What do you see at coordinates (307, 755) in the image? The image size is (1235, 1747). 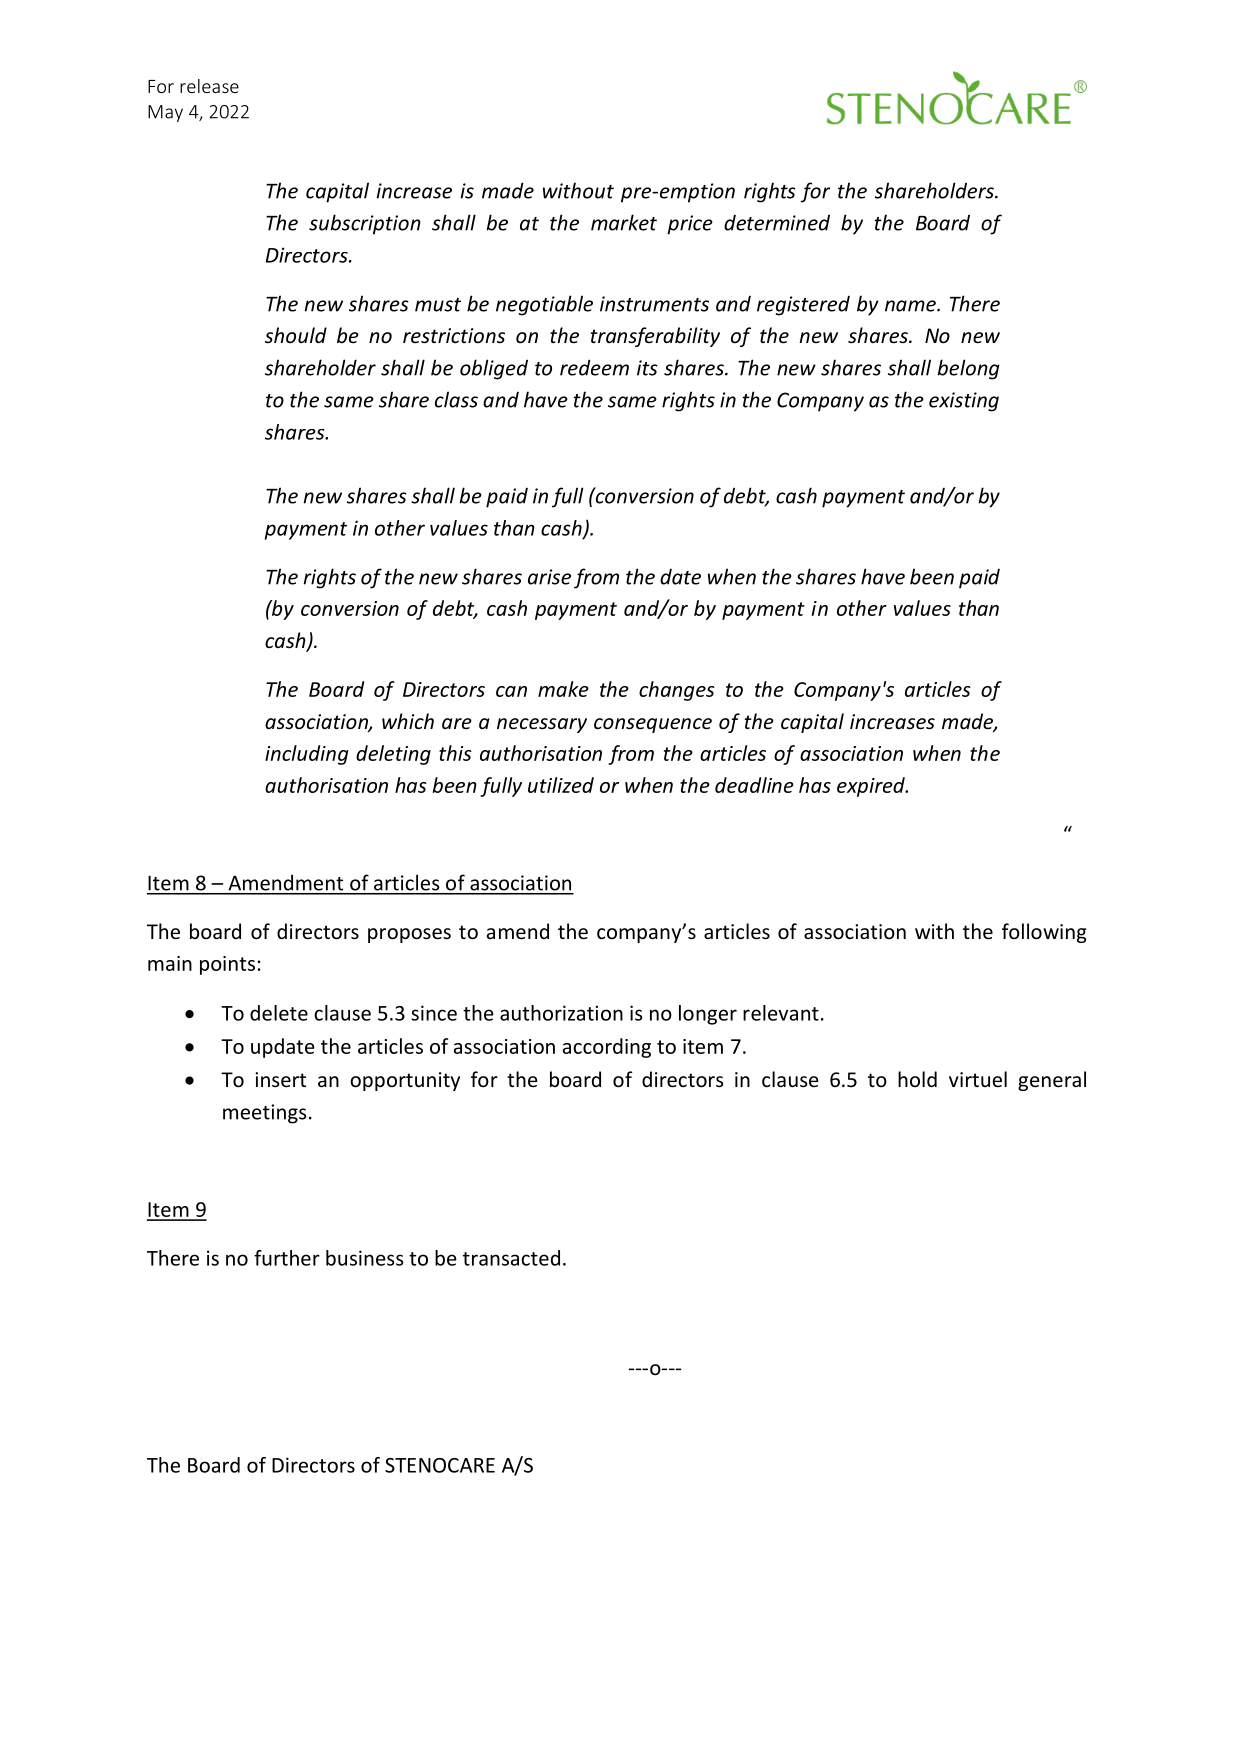 I see `including` at bounding box center [307, 755].
